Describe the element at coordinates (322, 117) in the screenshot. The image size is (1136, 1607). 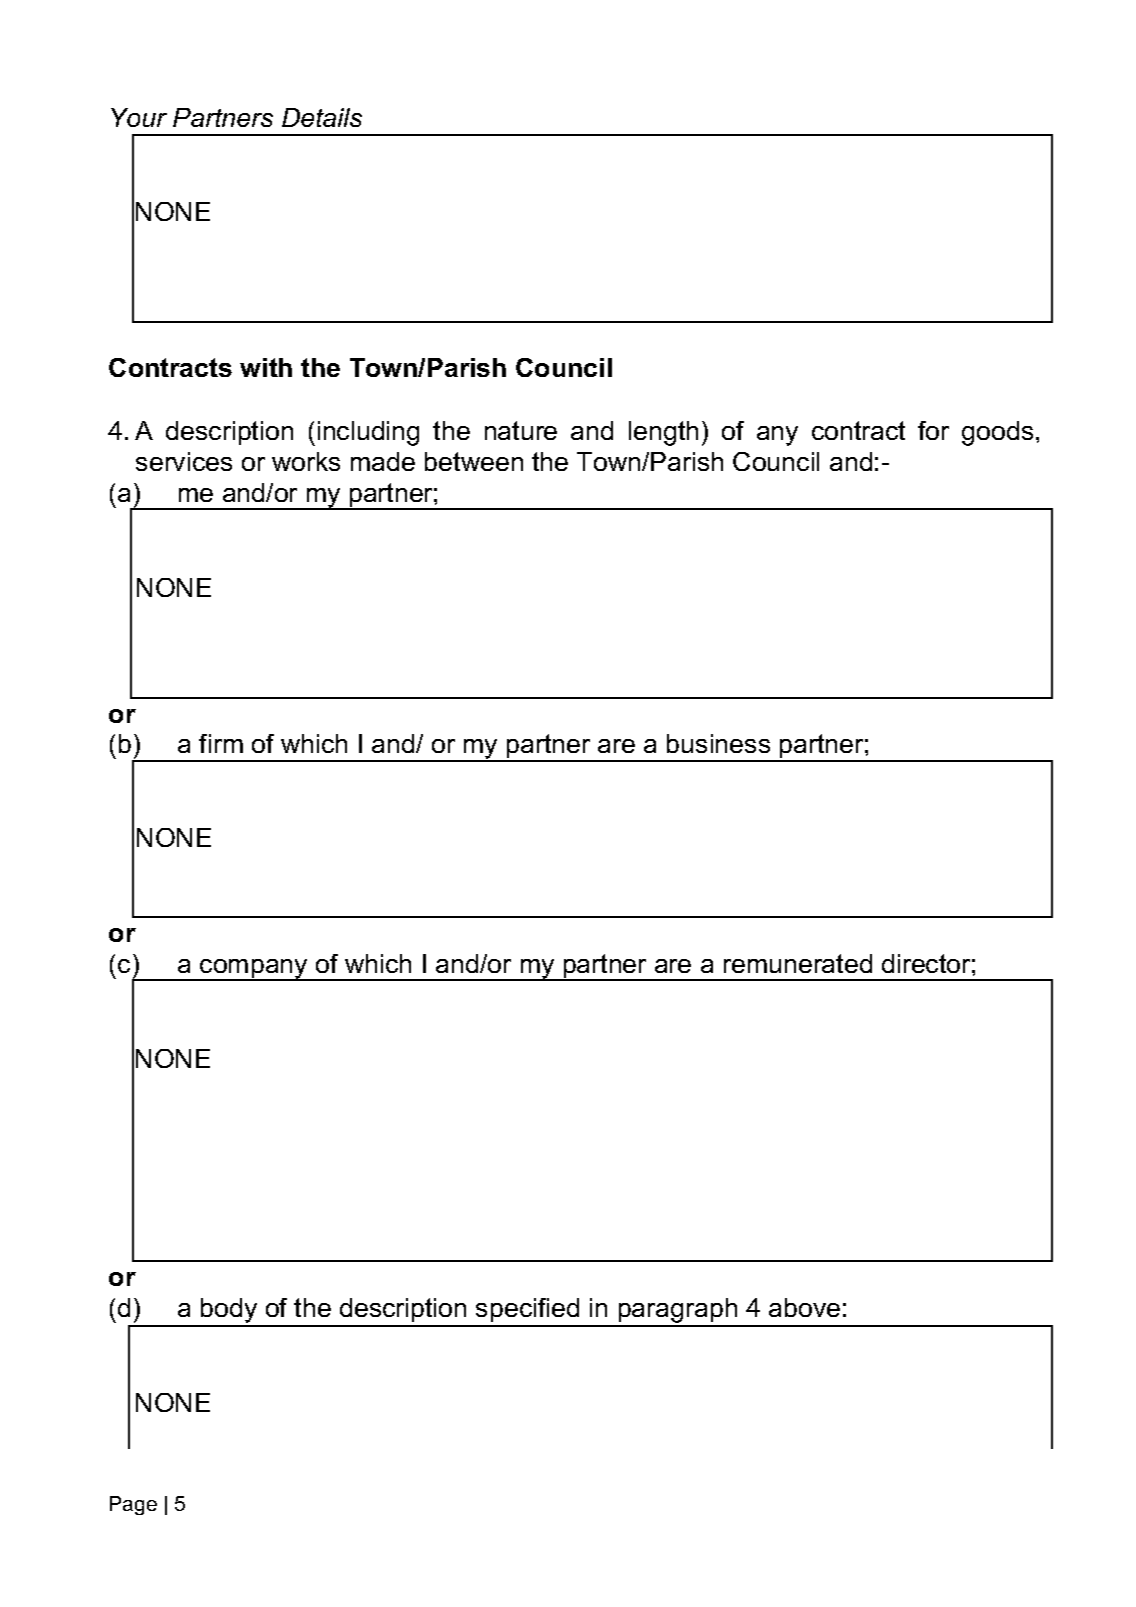
I see `Details` at that location.
